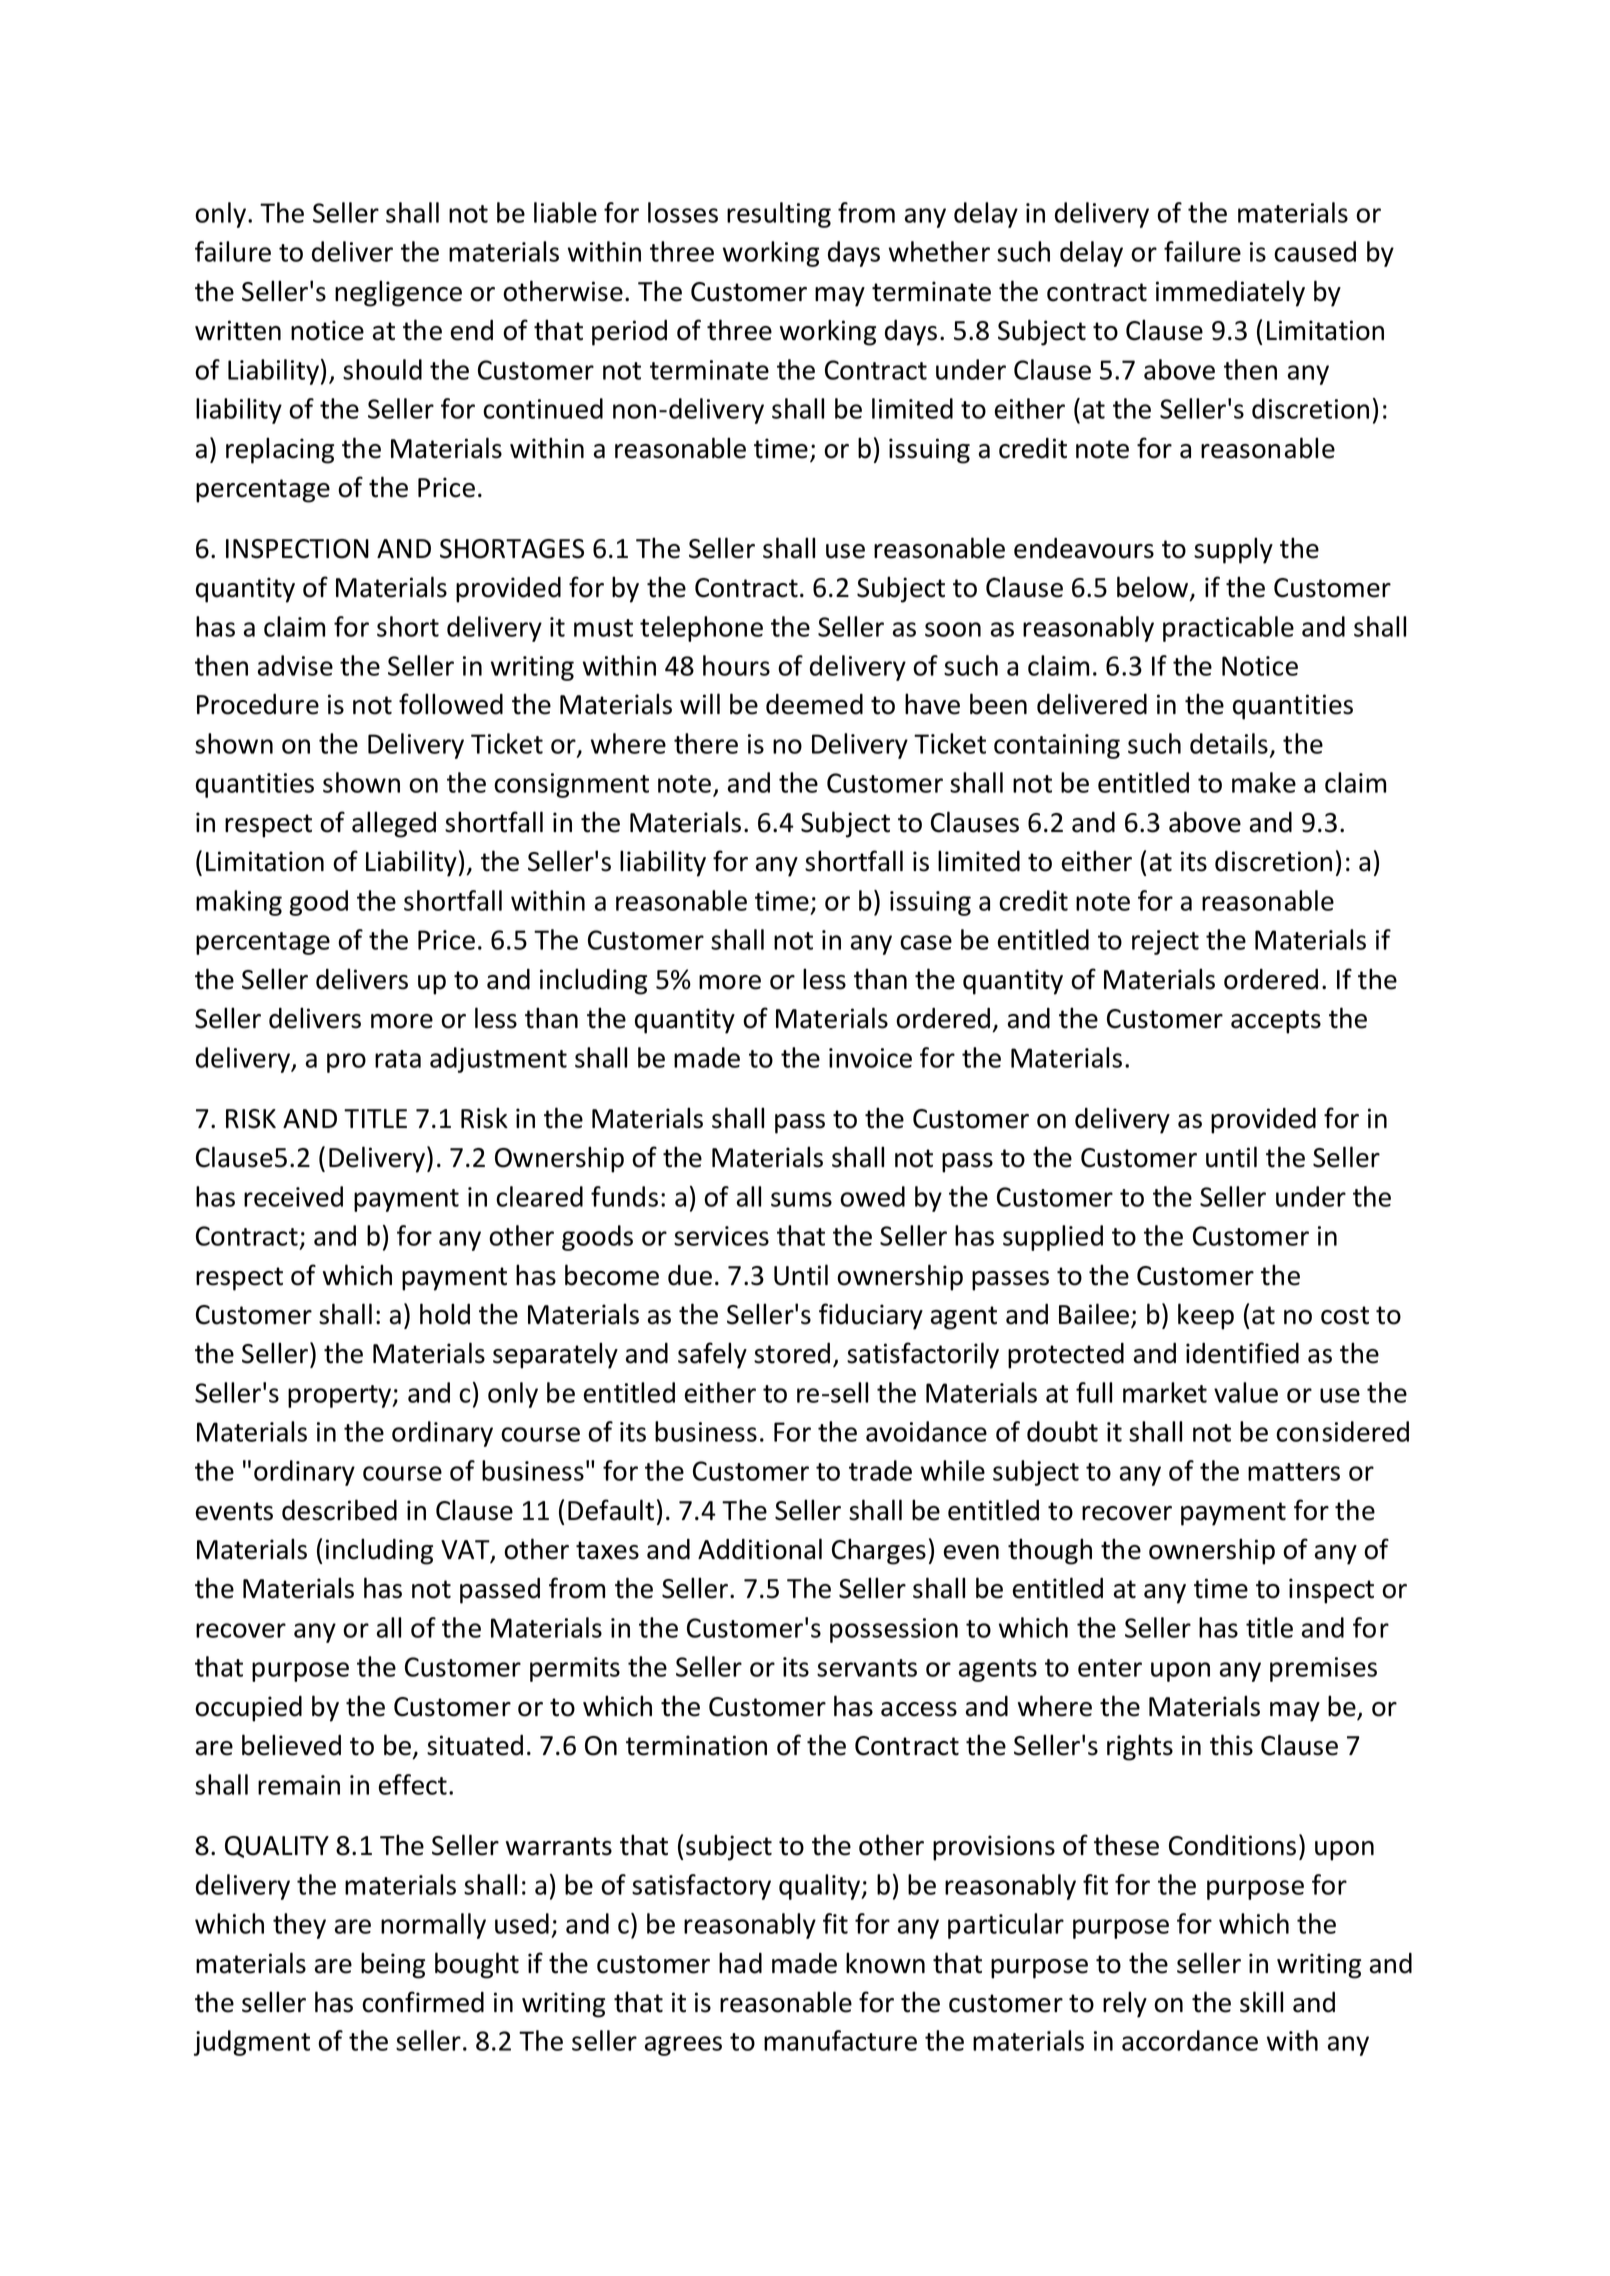 Image resolution: width=1610 pixels, height=2276 pixels. What do you see at coordinates (1230, 293) in the document?
I see `immediately` at bounding box center [1230, 293].
